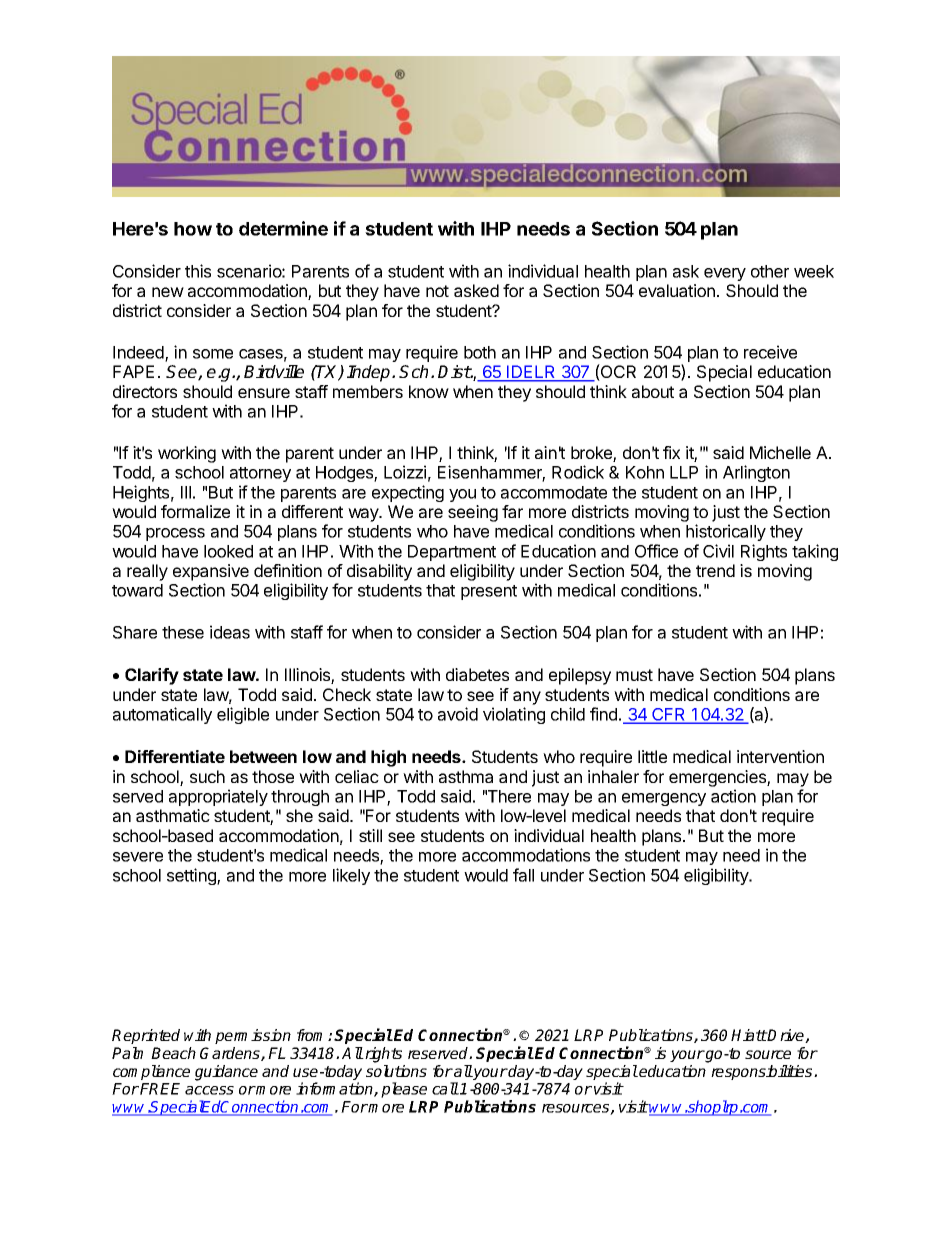 This page has width=952, height=1233. I want to click on asked, so click(476, 290).
